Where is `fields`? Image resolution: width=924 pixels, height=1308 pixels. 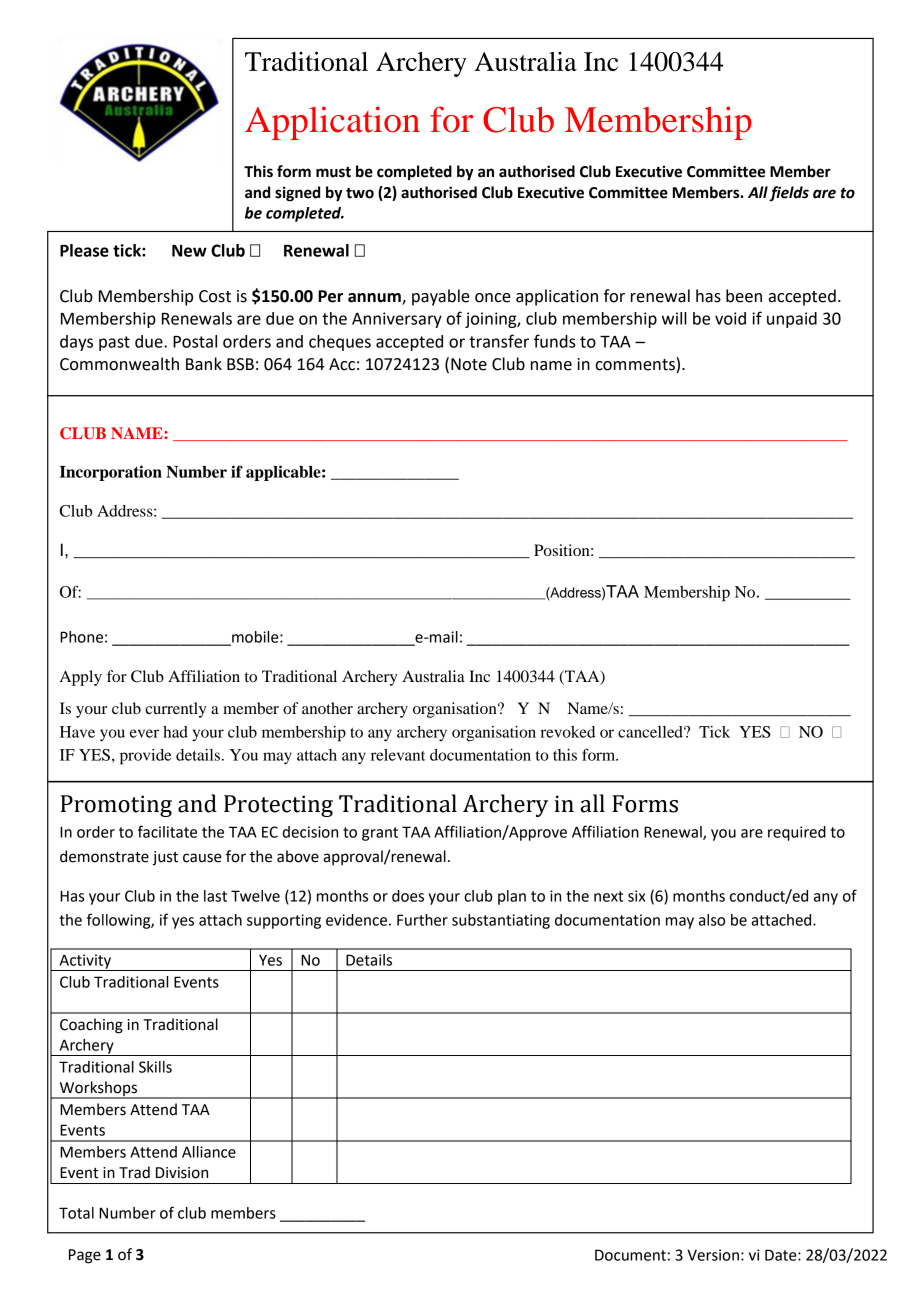 fields is located at coordinates (789, 194).
